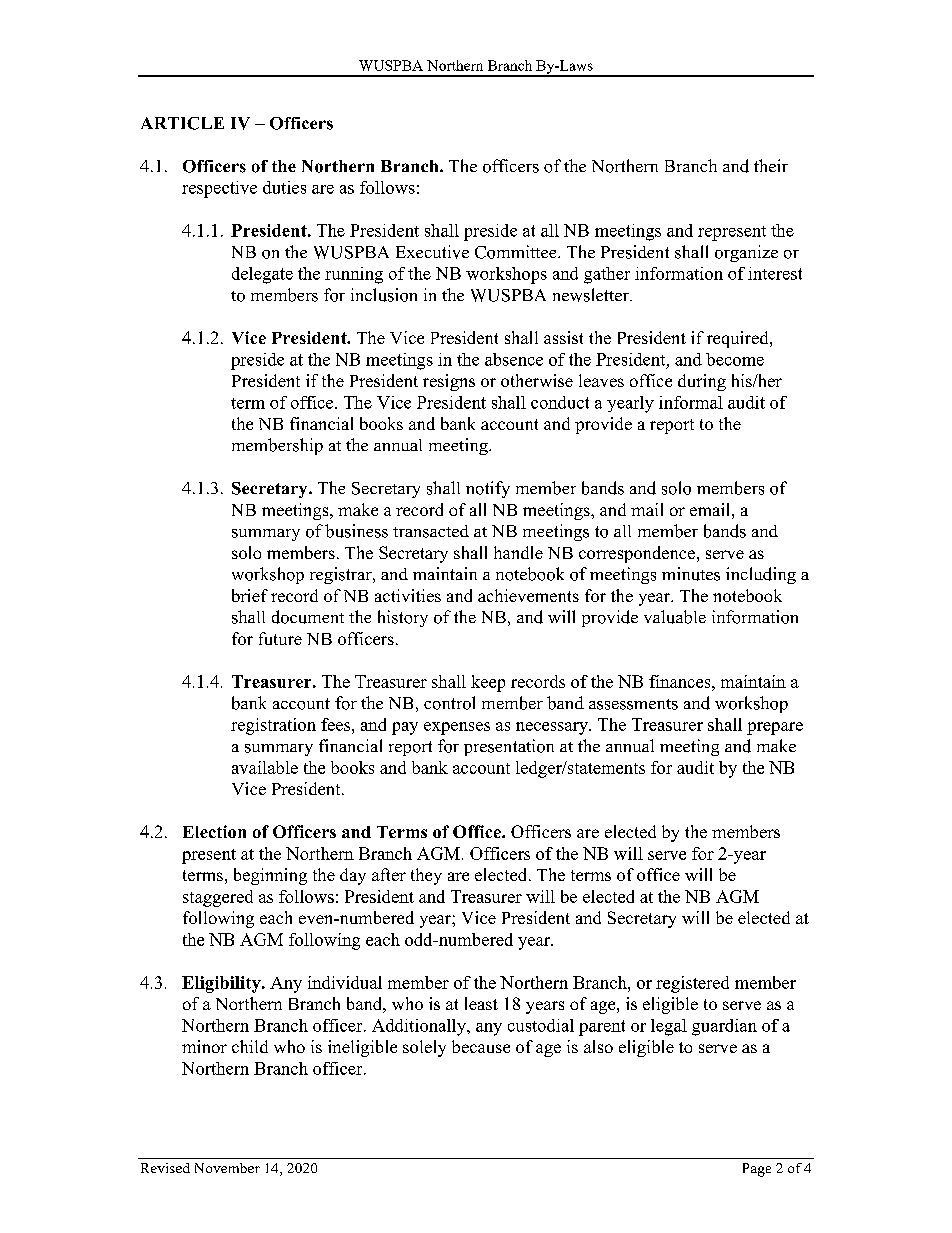  I want to click on Executive, so click(432, 252).
